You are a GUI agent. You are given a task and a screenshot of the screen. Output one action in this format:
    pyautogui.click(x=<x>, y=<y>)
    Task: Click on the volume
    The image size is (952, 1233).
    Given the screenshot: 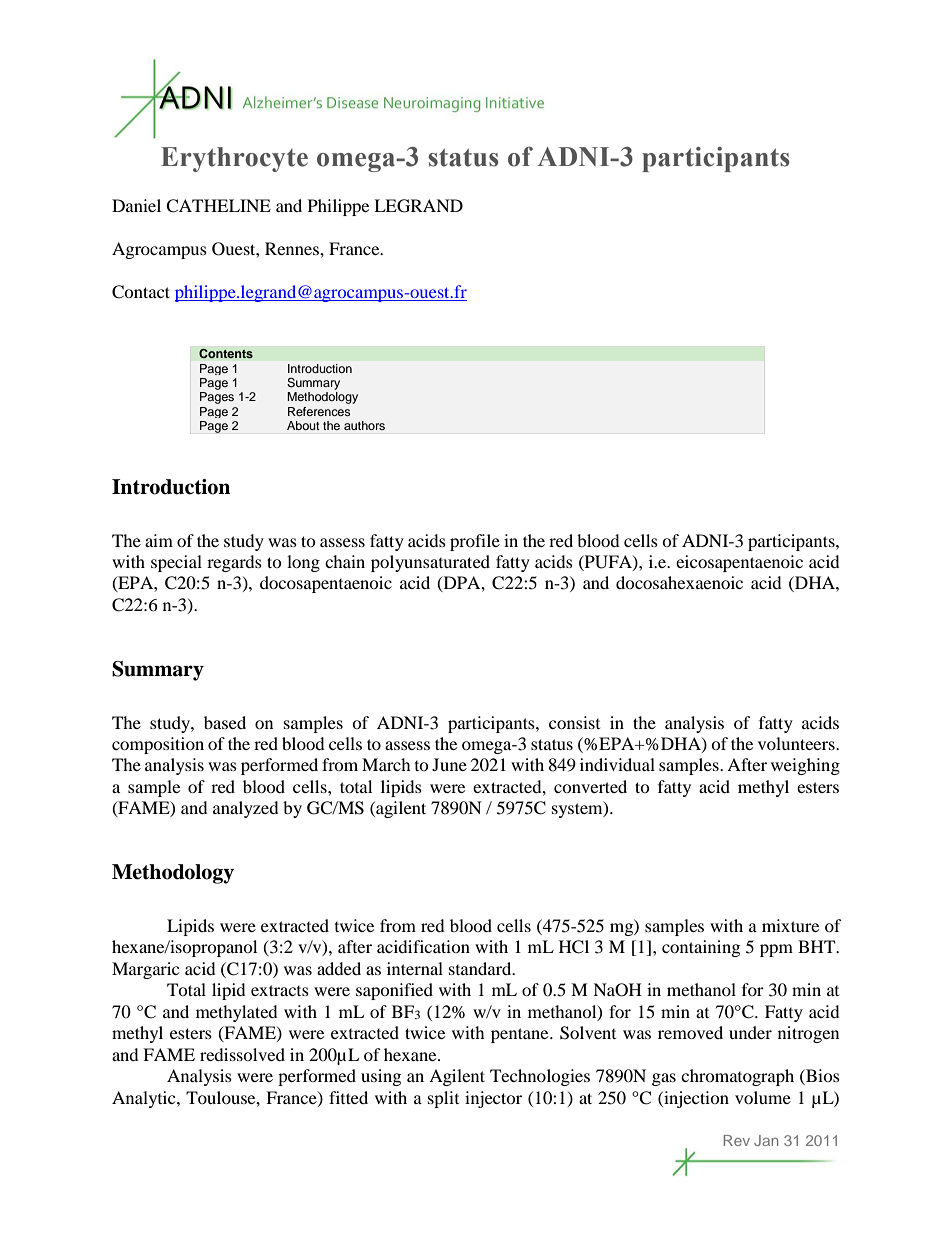 What is the action you would take?
    pyautogui.click(x=763, y=1097)
